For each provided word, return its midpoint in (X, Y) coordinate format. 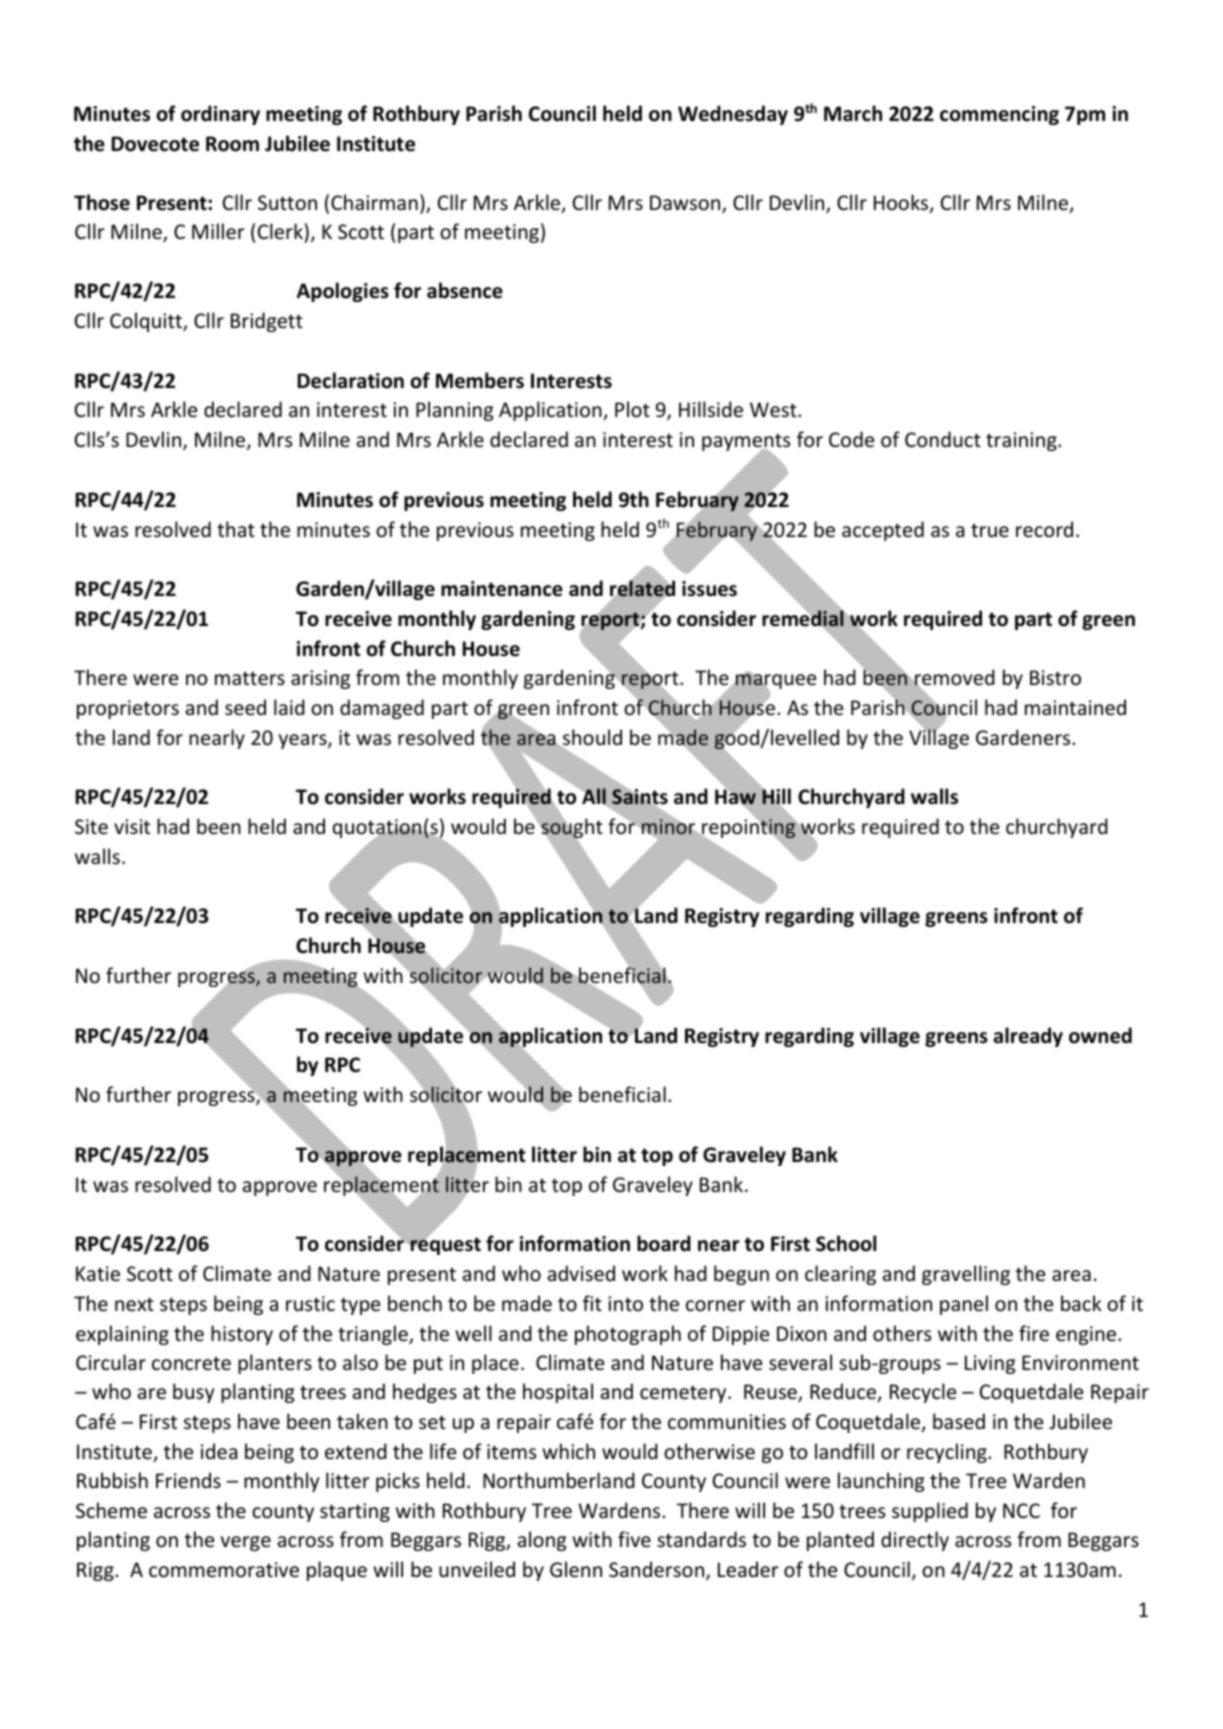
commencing (999, 115)
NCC (1021, 1510)
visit (132, 827)
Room (232, 144)
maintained (1075, 707)
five (634, 1539)
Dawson (686, 204)
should (591, 738)
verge (246, 1543)
